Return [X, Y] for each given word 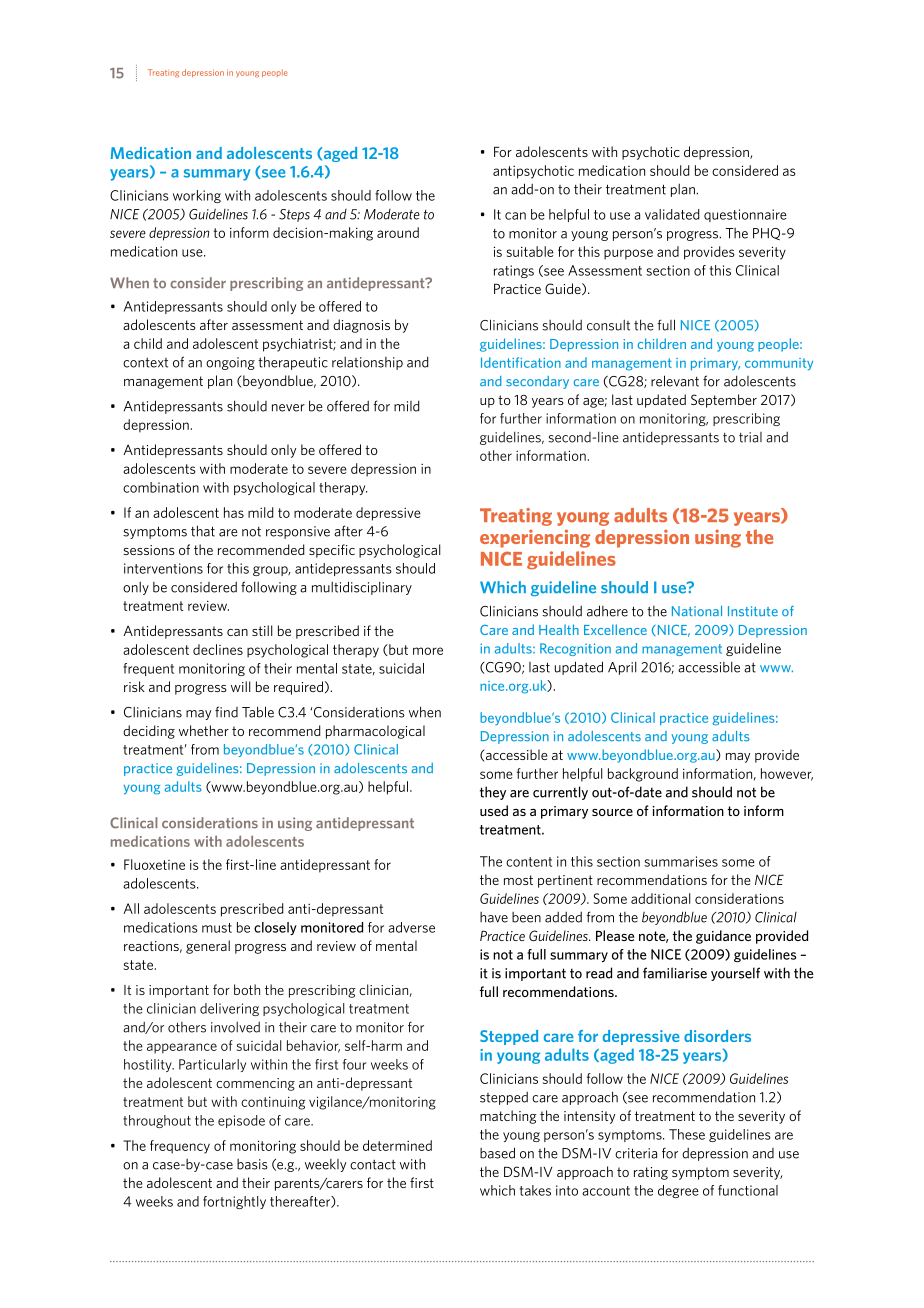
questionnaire [745, 215]
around [398, 232]
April [622, 668]
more [428, 651]
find [226, 712]
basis [252, 1164]
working [197, 196]
